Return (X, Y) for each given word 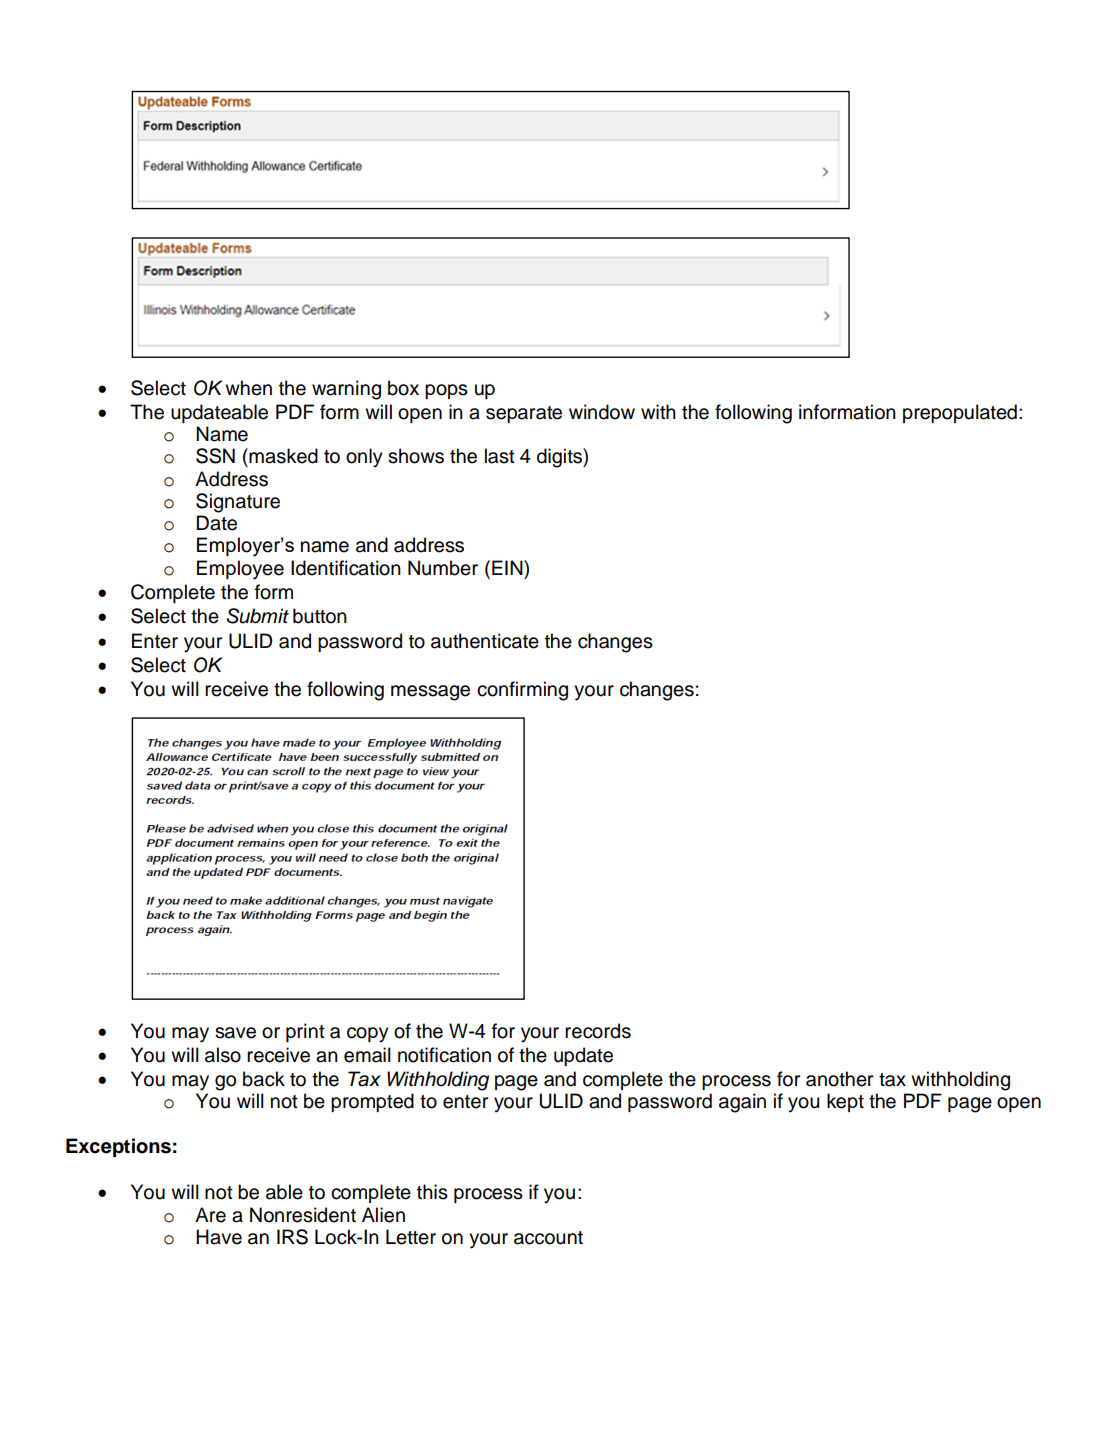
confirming (522, 691)
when (248, 388)
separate (524, 414)
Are (210, 1215)
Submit (257, 616)
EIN (508, 567)
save (235, 1033)
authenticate (485, 641)
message (430, 693)
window (602, 412)
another (839, 1079)
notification (444, 1055)
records (598, 1031)
